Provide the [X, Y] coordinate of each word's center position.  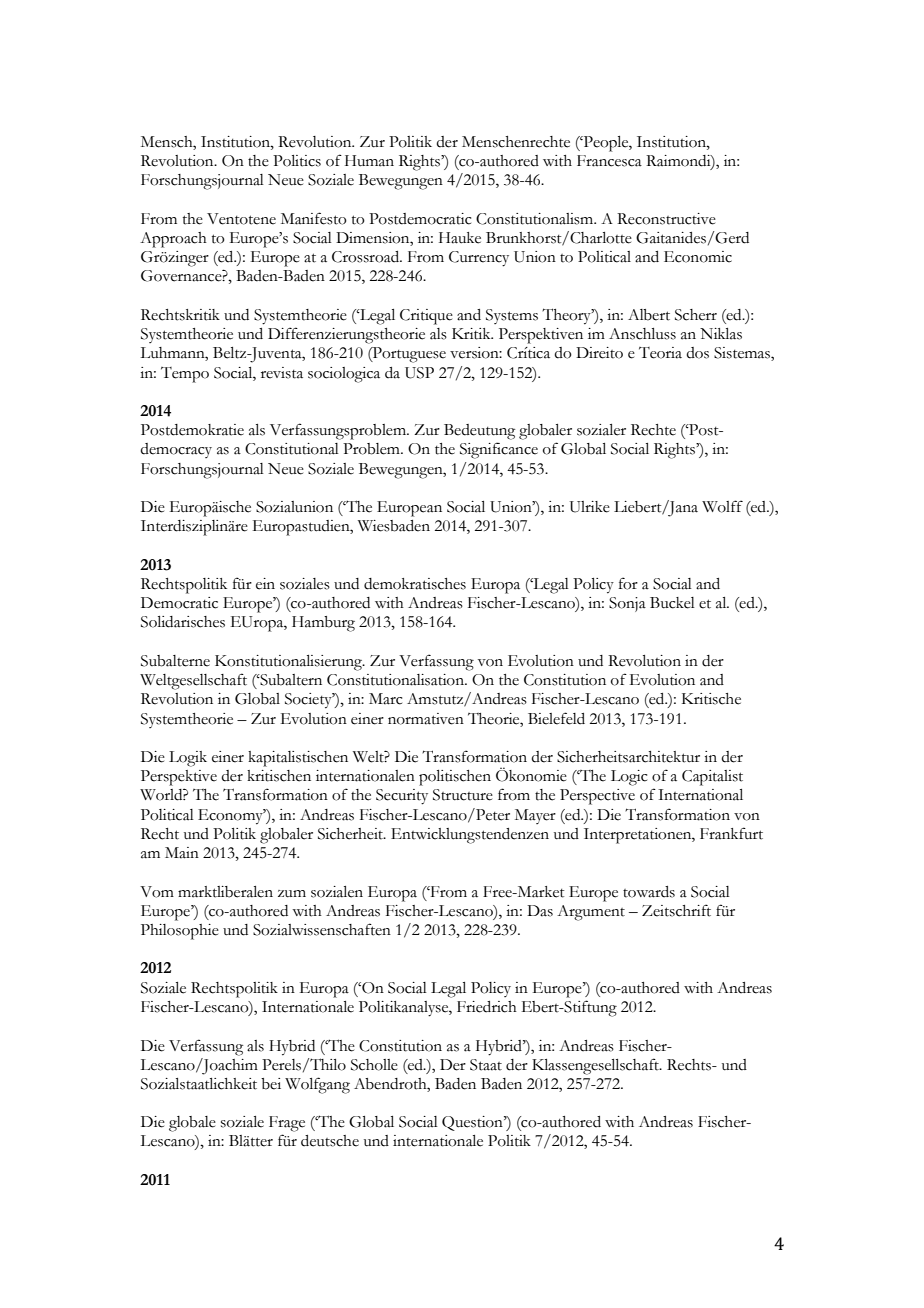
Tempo [185, 375]
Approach [173, 240]
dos [697, 353]
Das [540, 911]
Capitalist [712, 778]
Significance [499, 450]
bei [271, 1084]
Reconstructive [666, 219]
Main [182, 853]
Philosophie [180, 932]
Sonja [627, 604]
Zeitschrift [676, 910]
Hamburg [323, 624]
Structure [463, 795]
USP [419, 373]
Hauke [460, 238]
